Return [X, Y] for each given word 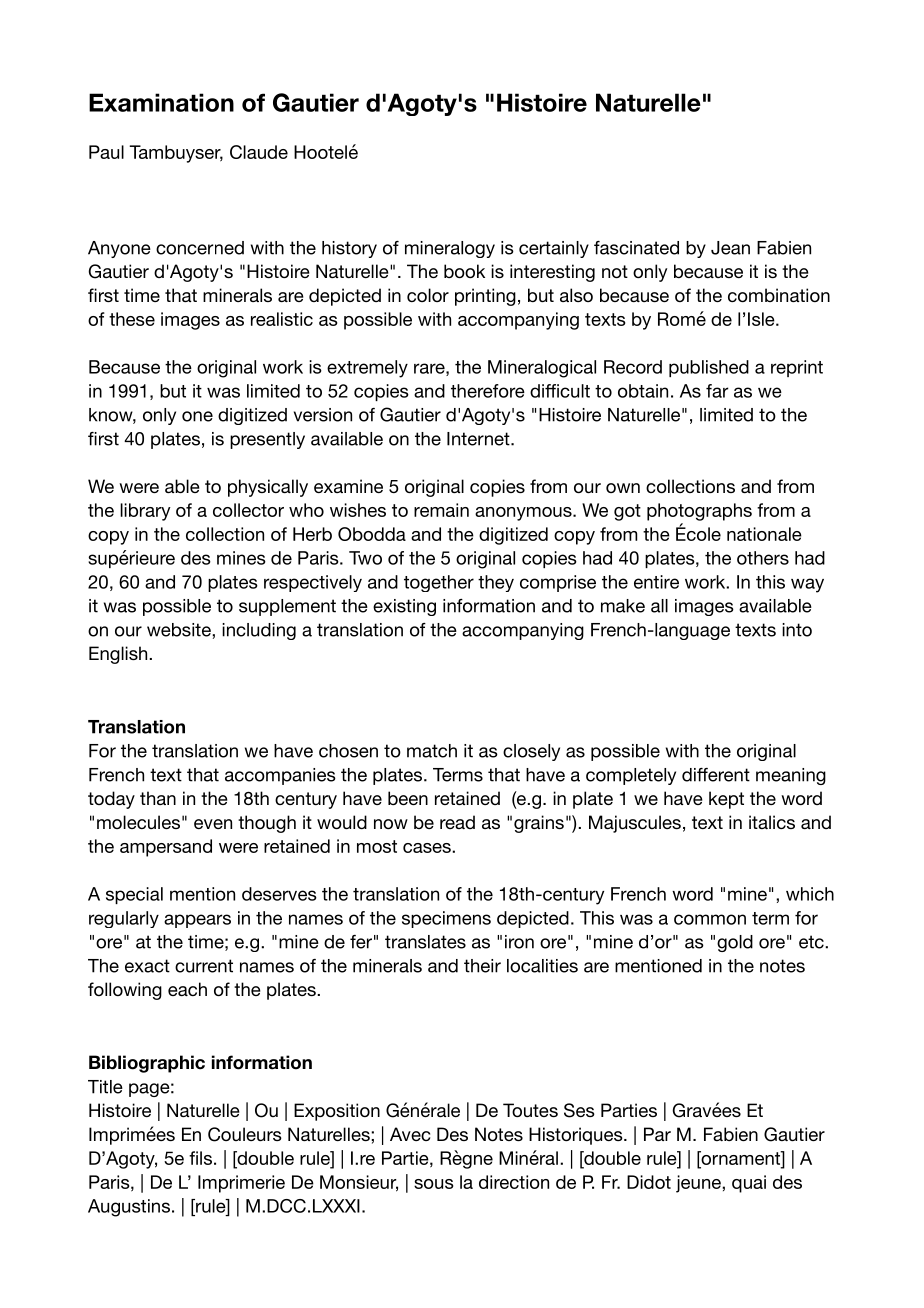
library [145, 512]
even [213, 824]
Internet [479, 439]
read [457, 822]
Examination [161, 102]
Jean [730, 248]
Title [105, 1087]
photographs [699, 512]
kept [726, 800]
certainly [554, 249]
